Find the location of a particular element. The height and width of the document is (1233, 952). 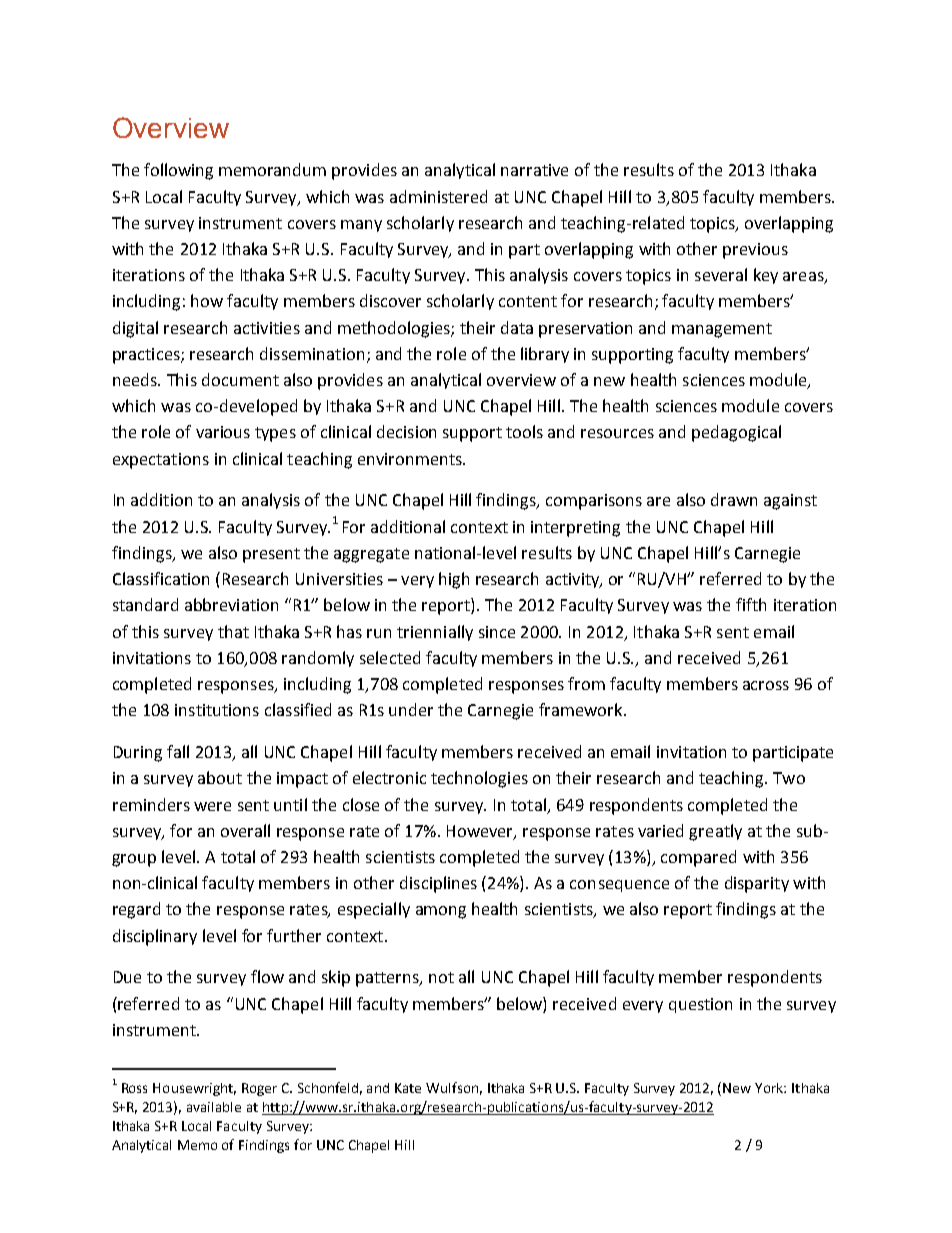

fifth is located at coordinates (751, 604).
